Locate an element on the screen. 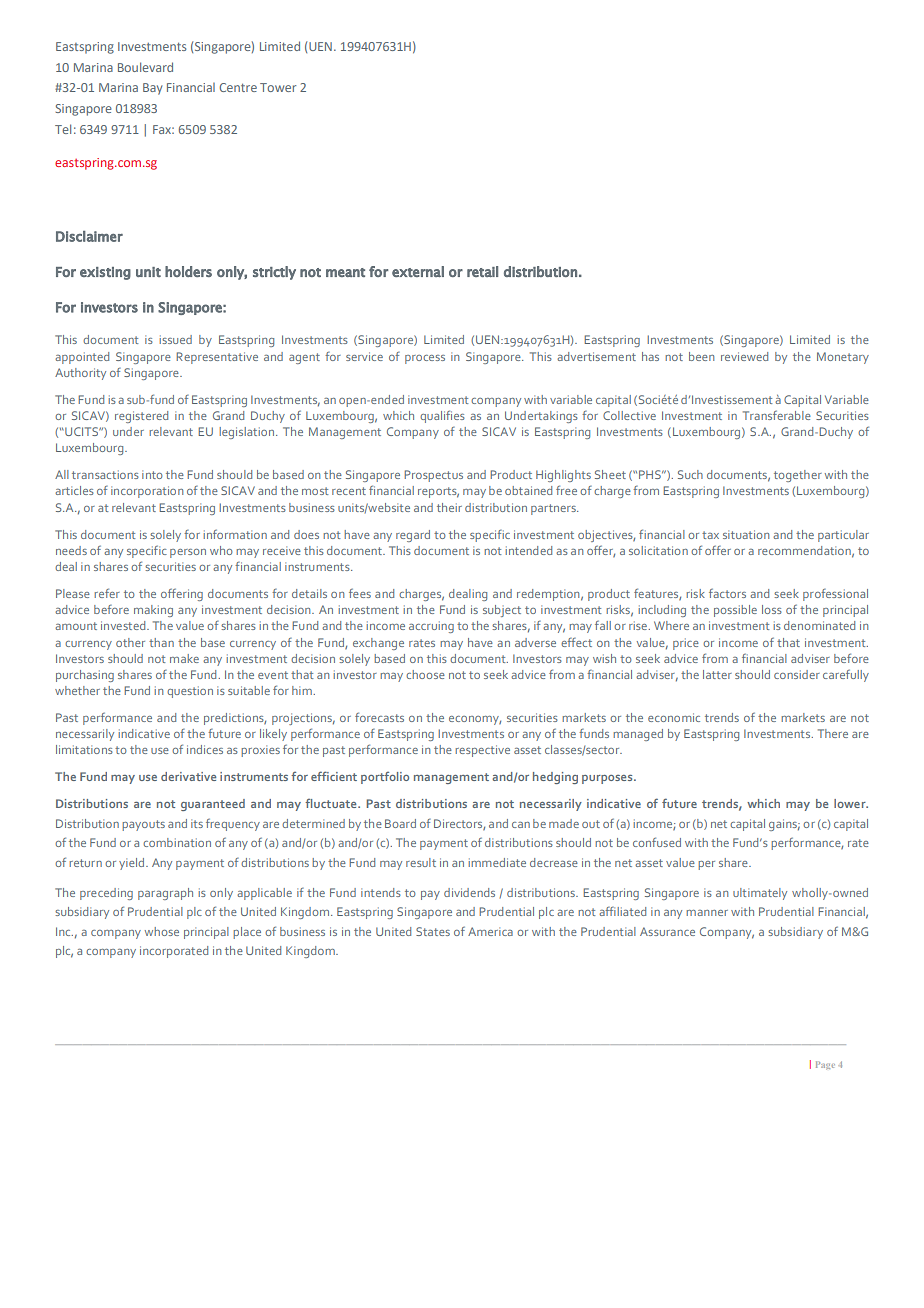  regard is located at coordinates (413, 536).
